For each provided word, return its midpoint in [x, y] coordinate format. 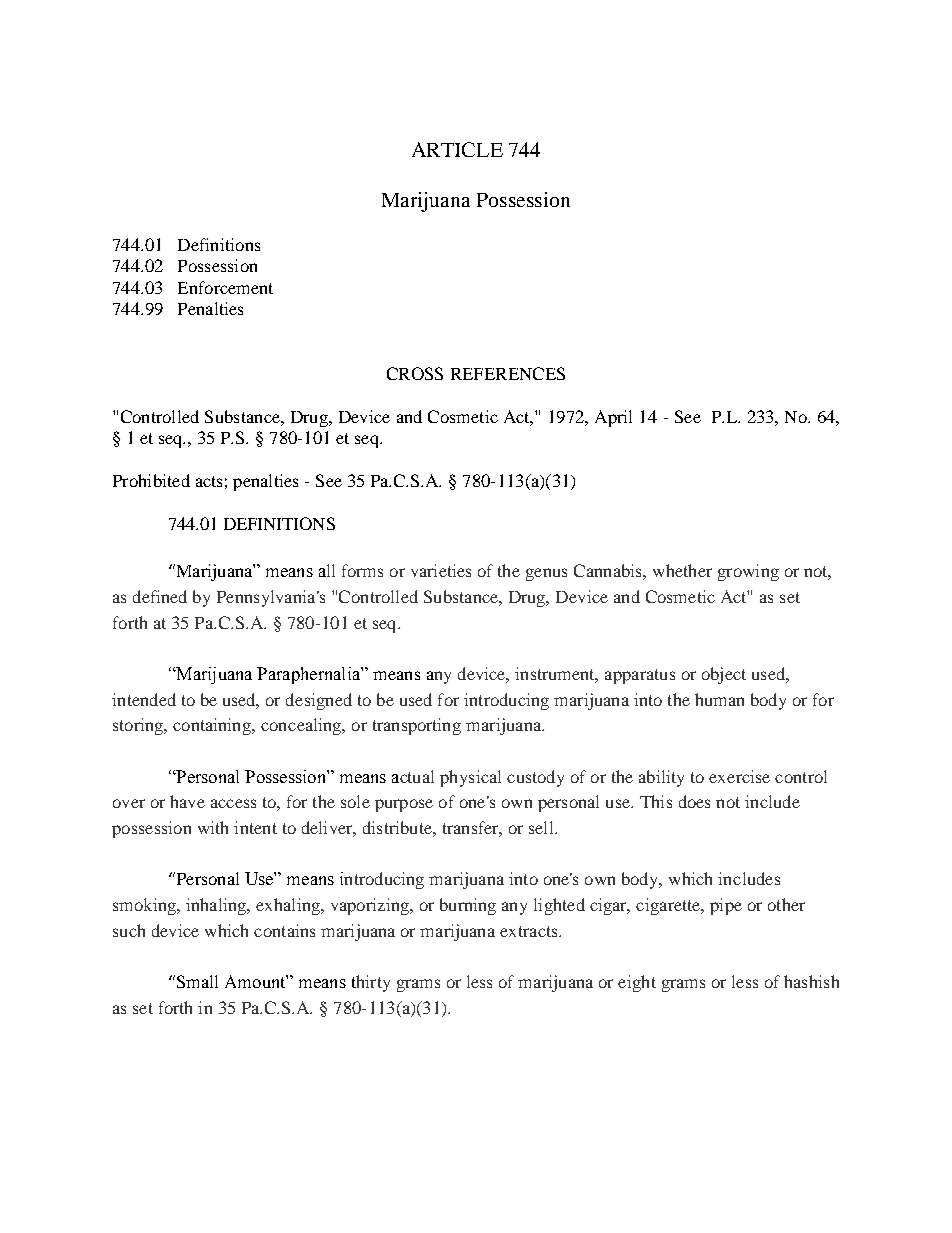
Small [196, 981]
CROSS [415, 373]
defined [160, 596]
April [613, 418]
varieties [441, 570]
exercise [739, 776]
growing [748, 572]
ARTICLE [457, 149]
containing [213, 726]
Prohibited [151, 480]
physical [470, 778]
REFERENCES [508, 373]
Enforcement [225, 287]
